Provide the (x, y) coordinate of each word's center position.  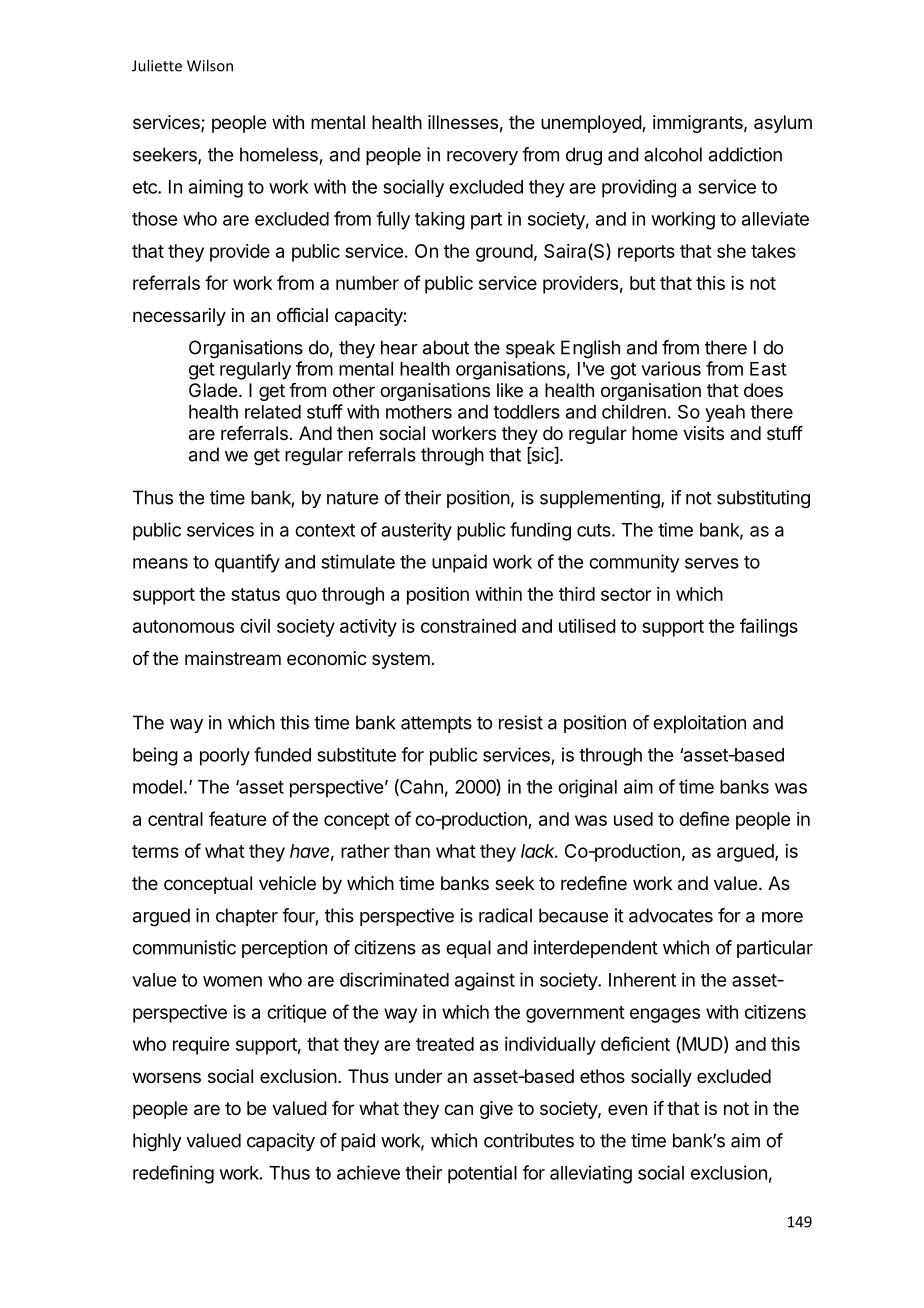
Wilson (210, 65)
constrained (468, 626)
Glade (213, 390)
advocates (671, 915)
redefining (173, 1174)
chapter (247, 917)
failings (769, 627)
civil (255, 626)
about (446, 347)
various (671, 368)
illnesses (463, 122)
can (458, 1110)
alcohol (673, 154)
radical (505, 915)
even (627, 1109)
